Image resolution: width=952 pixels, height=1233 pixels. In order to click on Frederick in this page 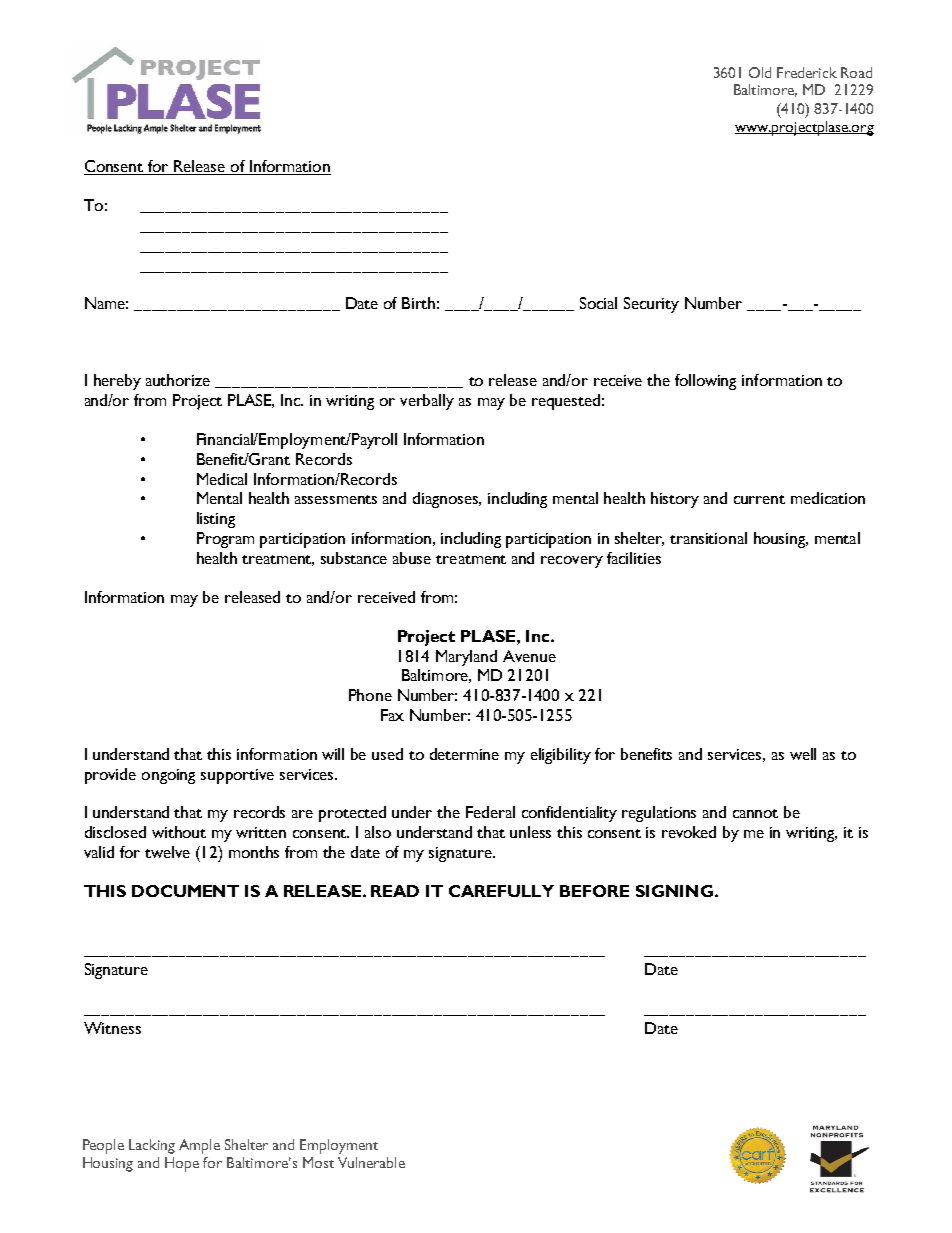, I will do `click(807, 72)`.
